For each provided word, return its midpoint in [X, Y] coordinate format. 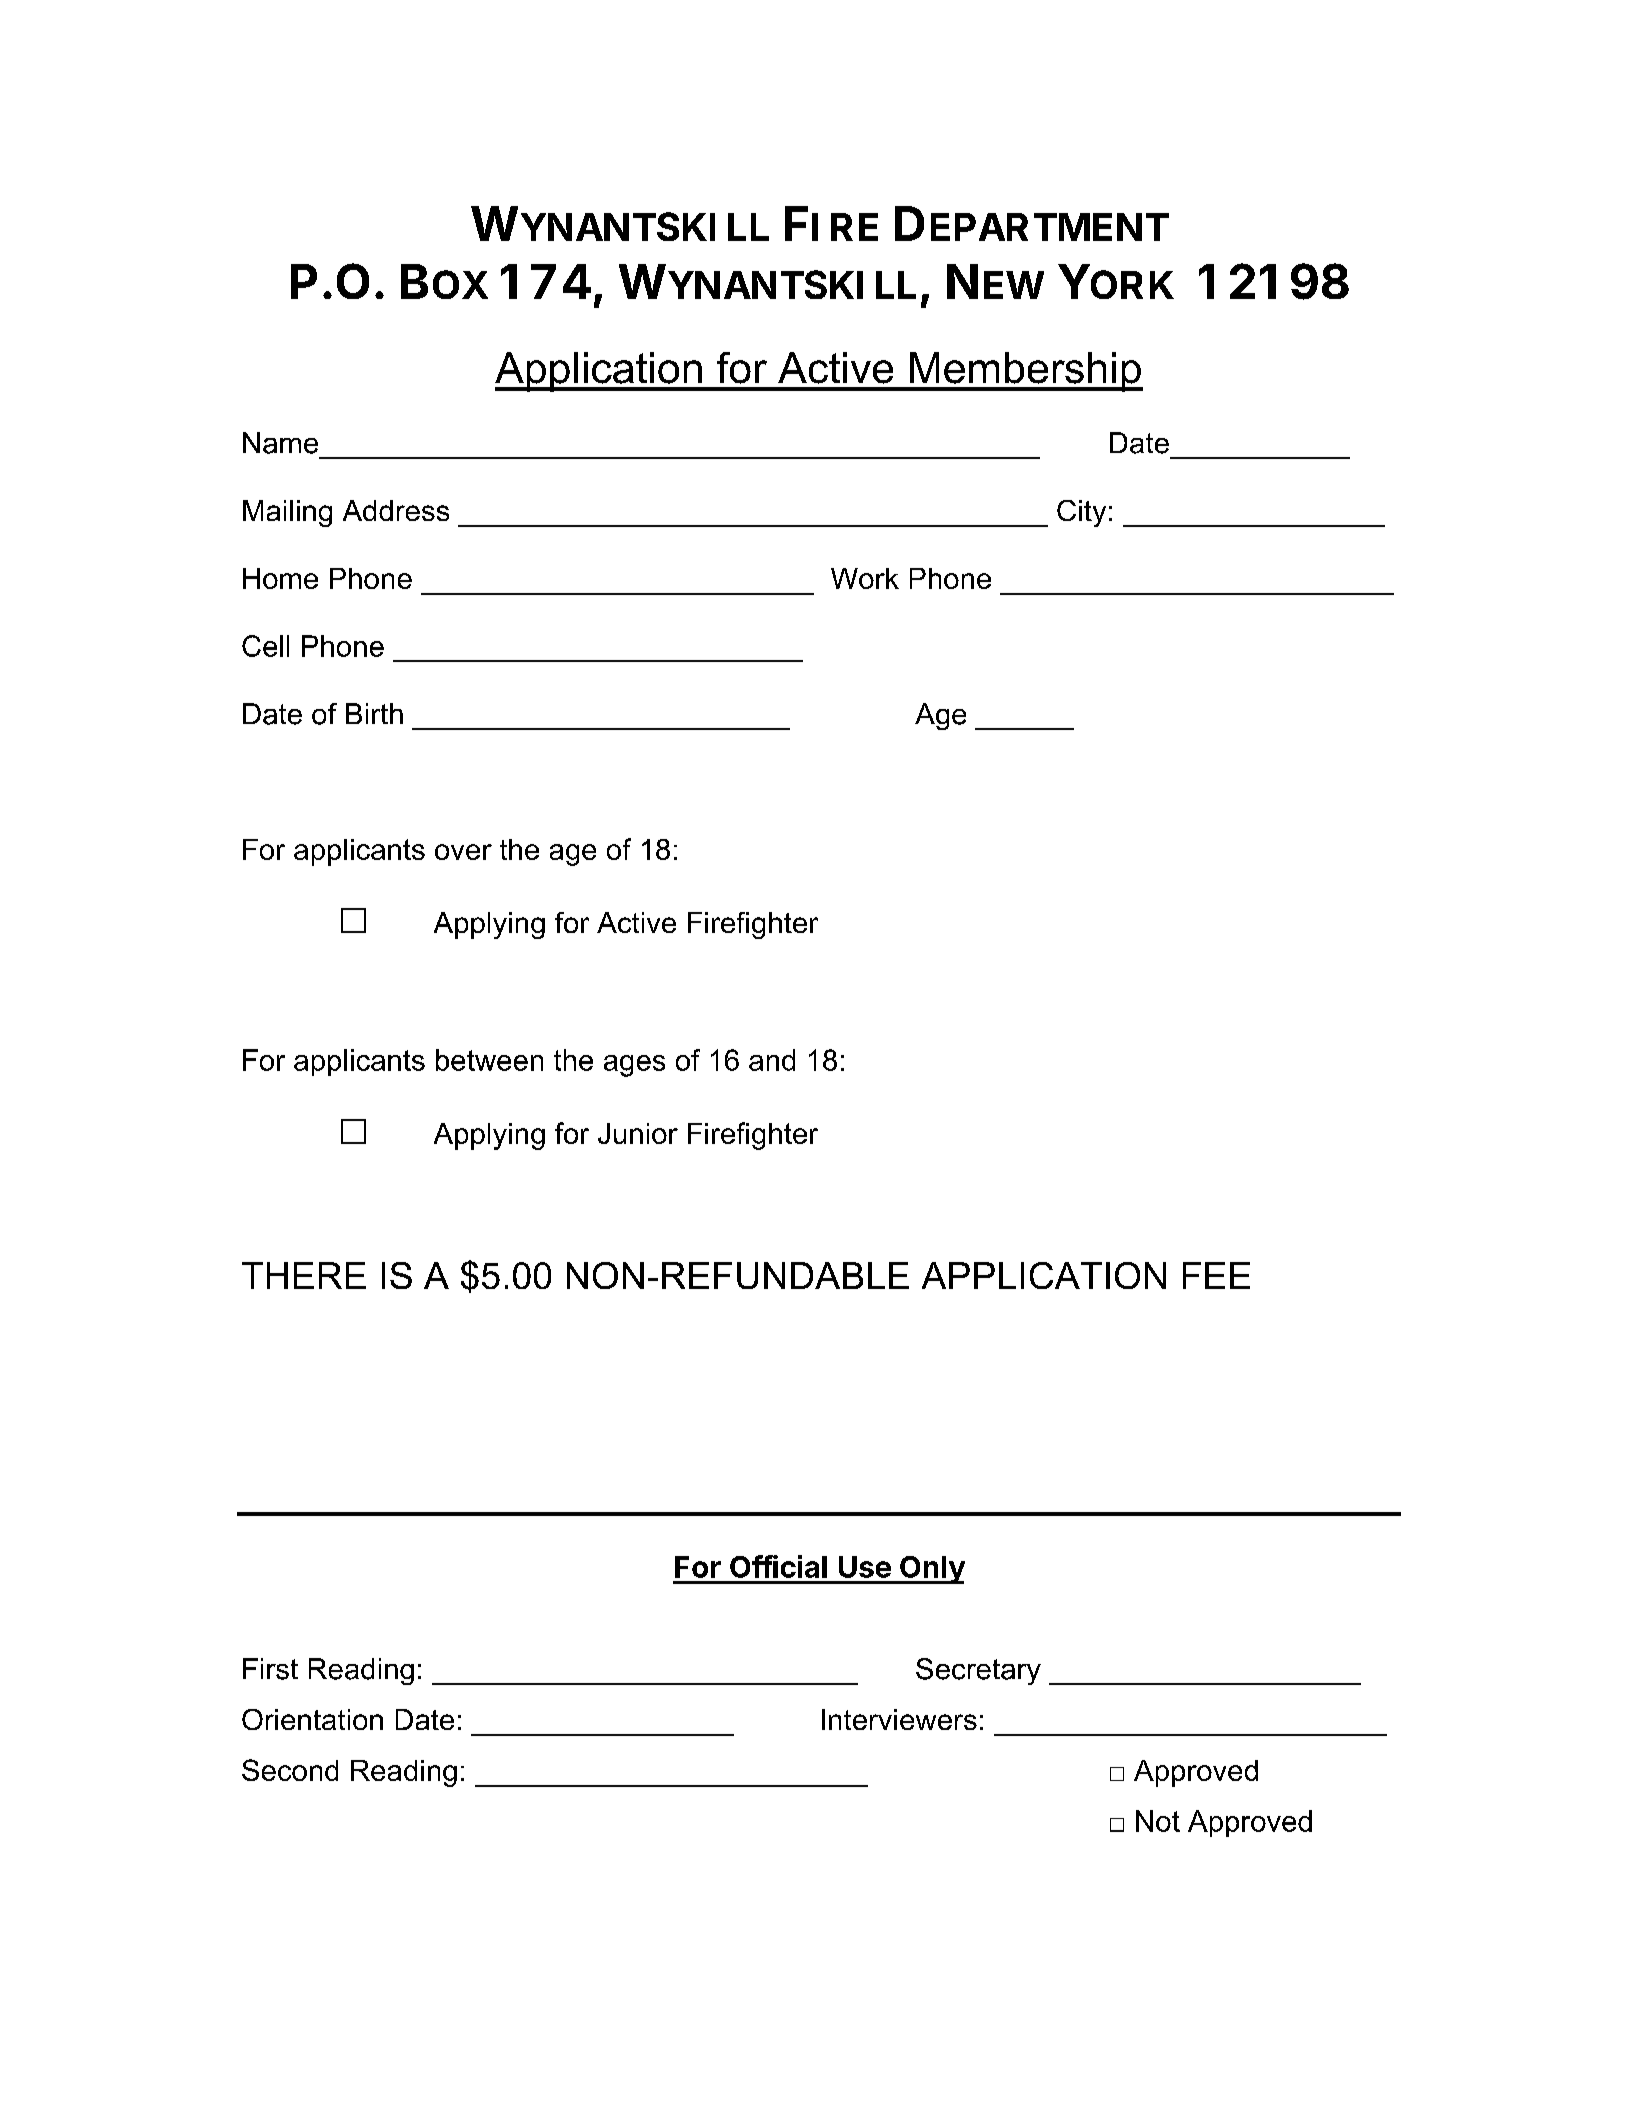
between [489, 1060]
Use [865, 1567]
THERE [304, 1275]
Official [778, 1566]
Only [931, 1570]
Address [396, 510]
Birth [374, 713]
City [1081, 513]
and [772, 1060]
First [270, 1669]
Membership [1025, 372]
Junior [638, 1133]
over [463, 852]
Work [865, 578]
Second [290, 1770]
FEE [1216, 1275]
